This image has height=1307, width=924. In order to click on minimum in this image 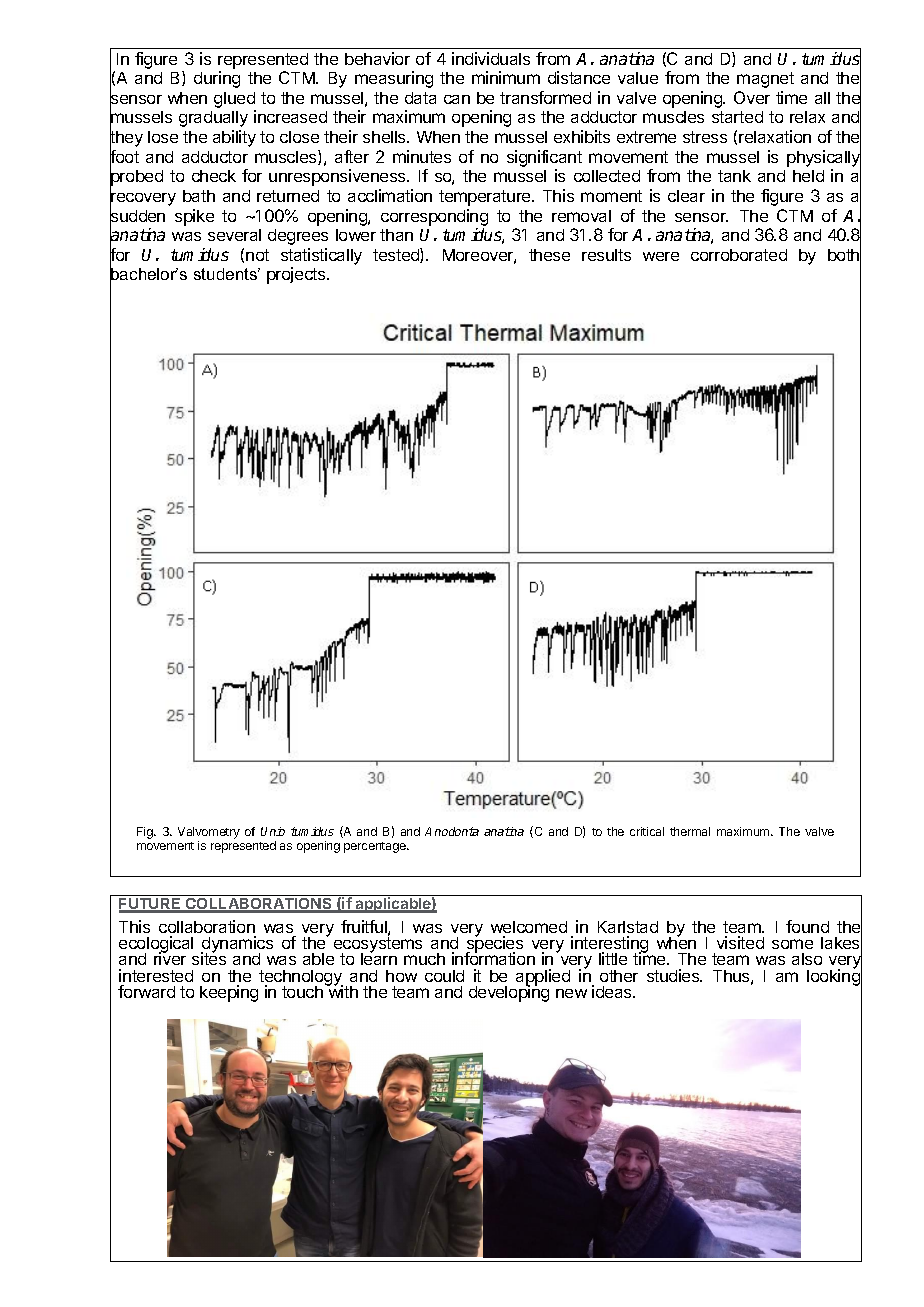, I will do `click(506, 77)`.
